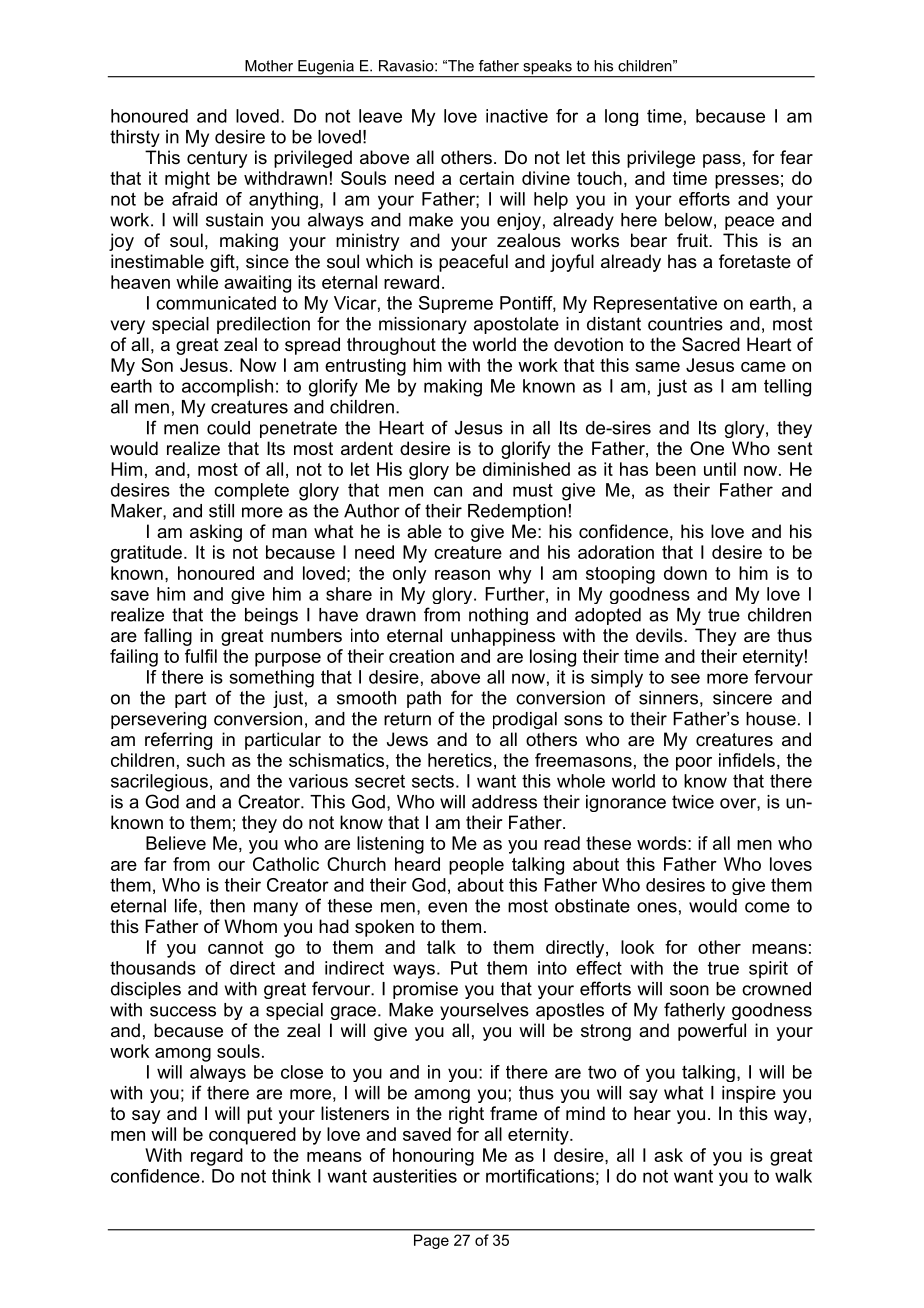 This screenshot has height=1308, width=924. What do you see at coordinates (517, 116) in the screenshot?
I see `inactive` at bounding box center [517, 116].
